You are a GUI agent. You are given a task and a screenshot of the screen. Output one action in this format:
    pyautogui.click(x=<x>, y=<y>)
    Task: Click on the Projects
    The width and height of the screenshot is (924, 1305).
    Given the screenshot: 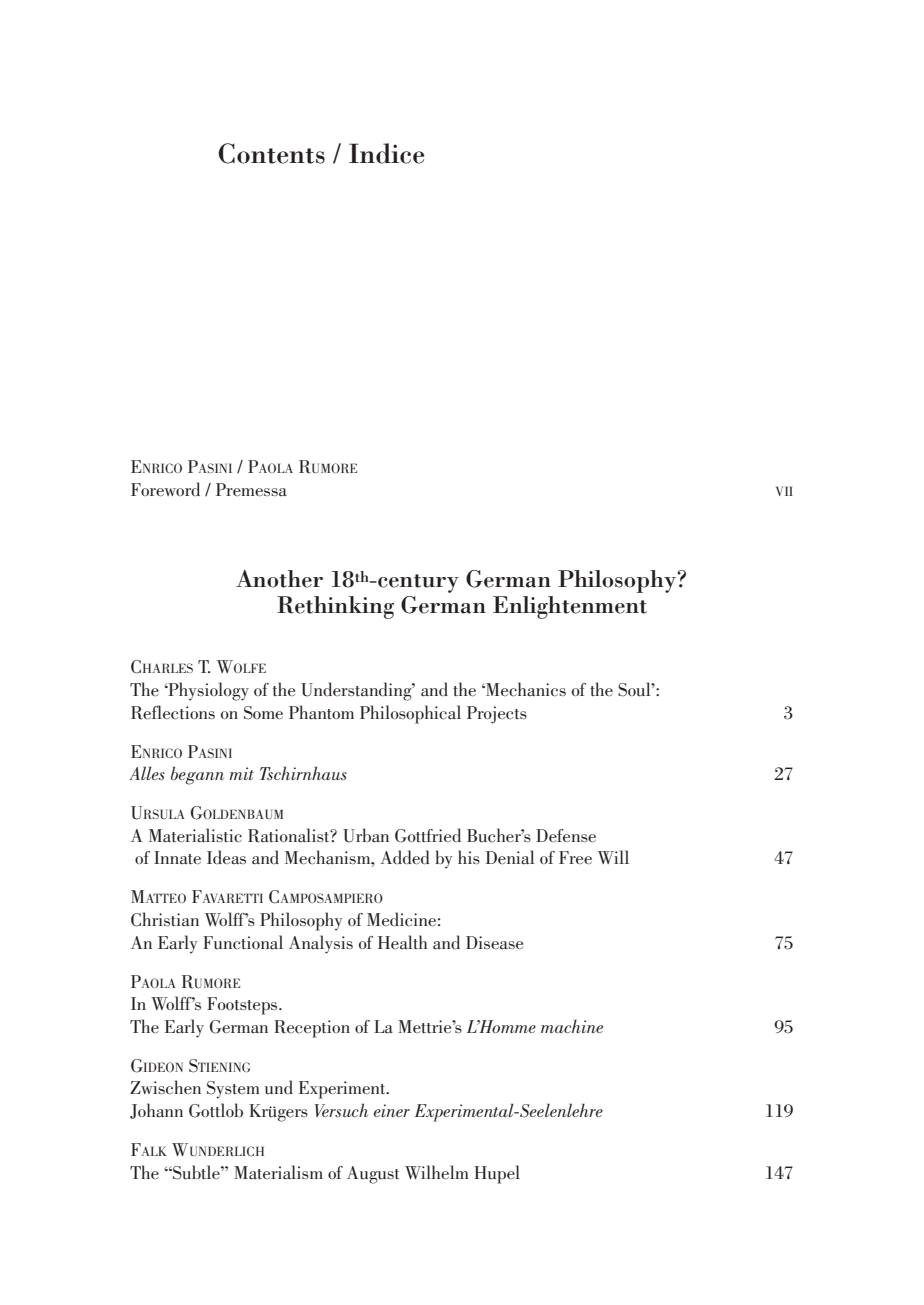 What is the action you would take?
    pyautogui.click(x=497, y=715)
